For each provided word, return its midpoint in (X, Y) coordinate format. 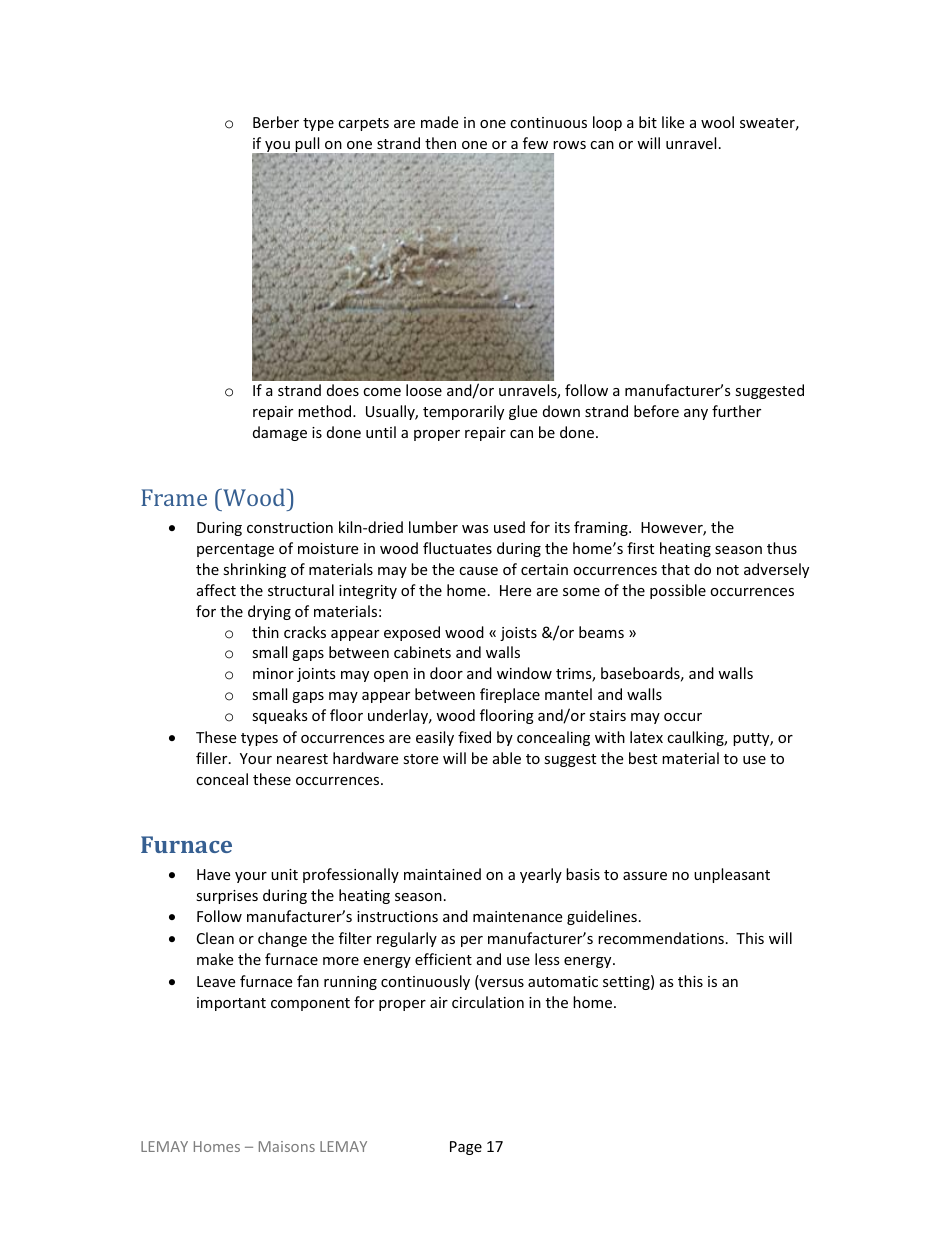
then (440, 143)
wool (717, 122)
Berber (276, 122)
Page (466, 1148)
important (231, 1004)
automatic (563, 981)
